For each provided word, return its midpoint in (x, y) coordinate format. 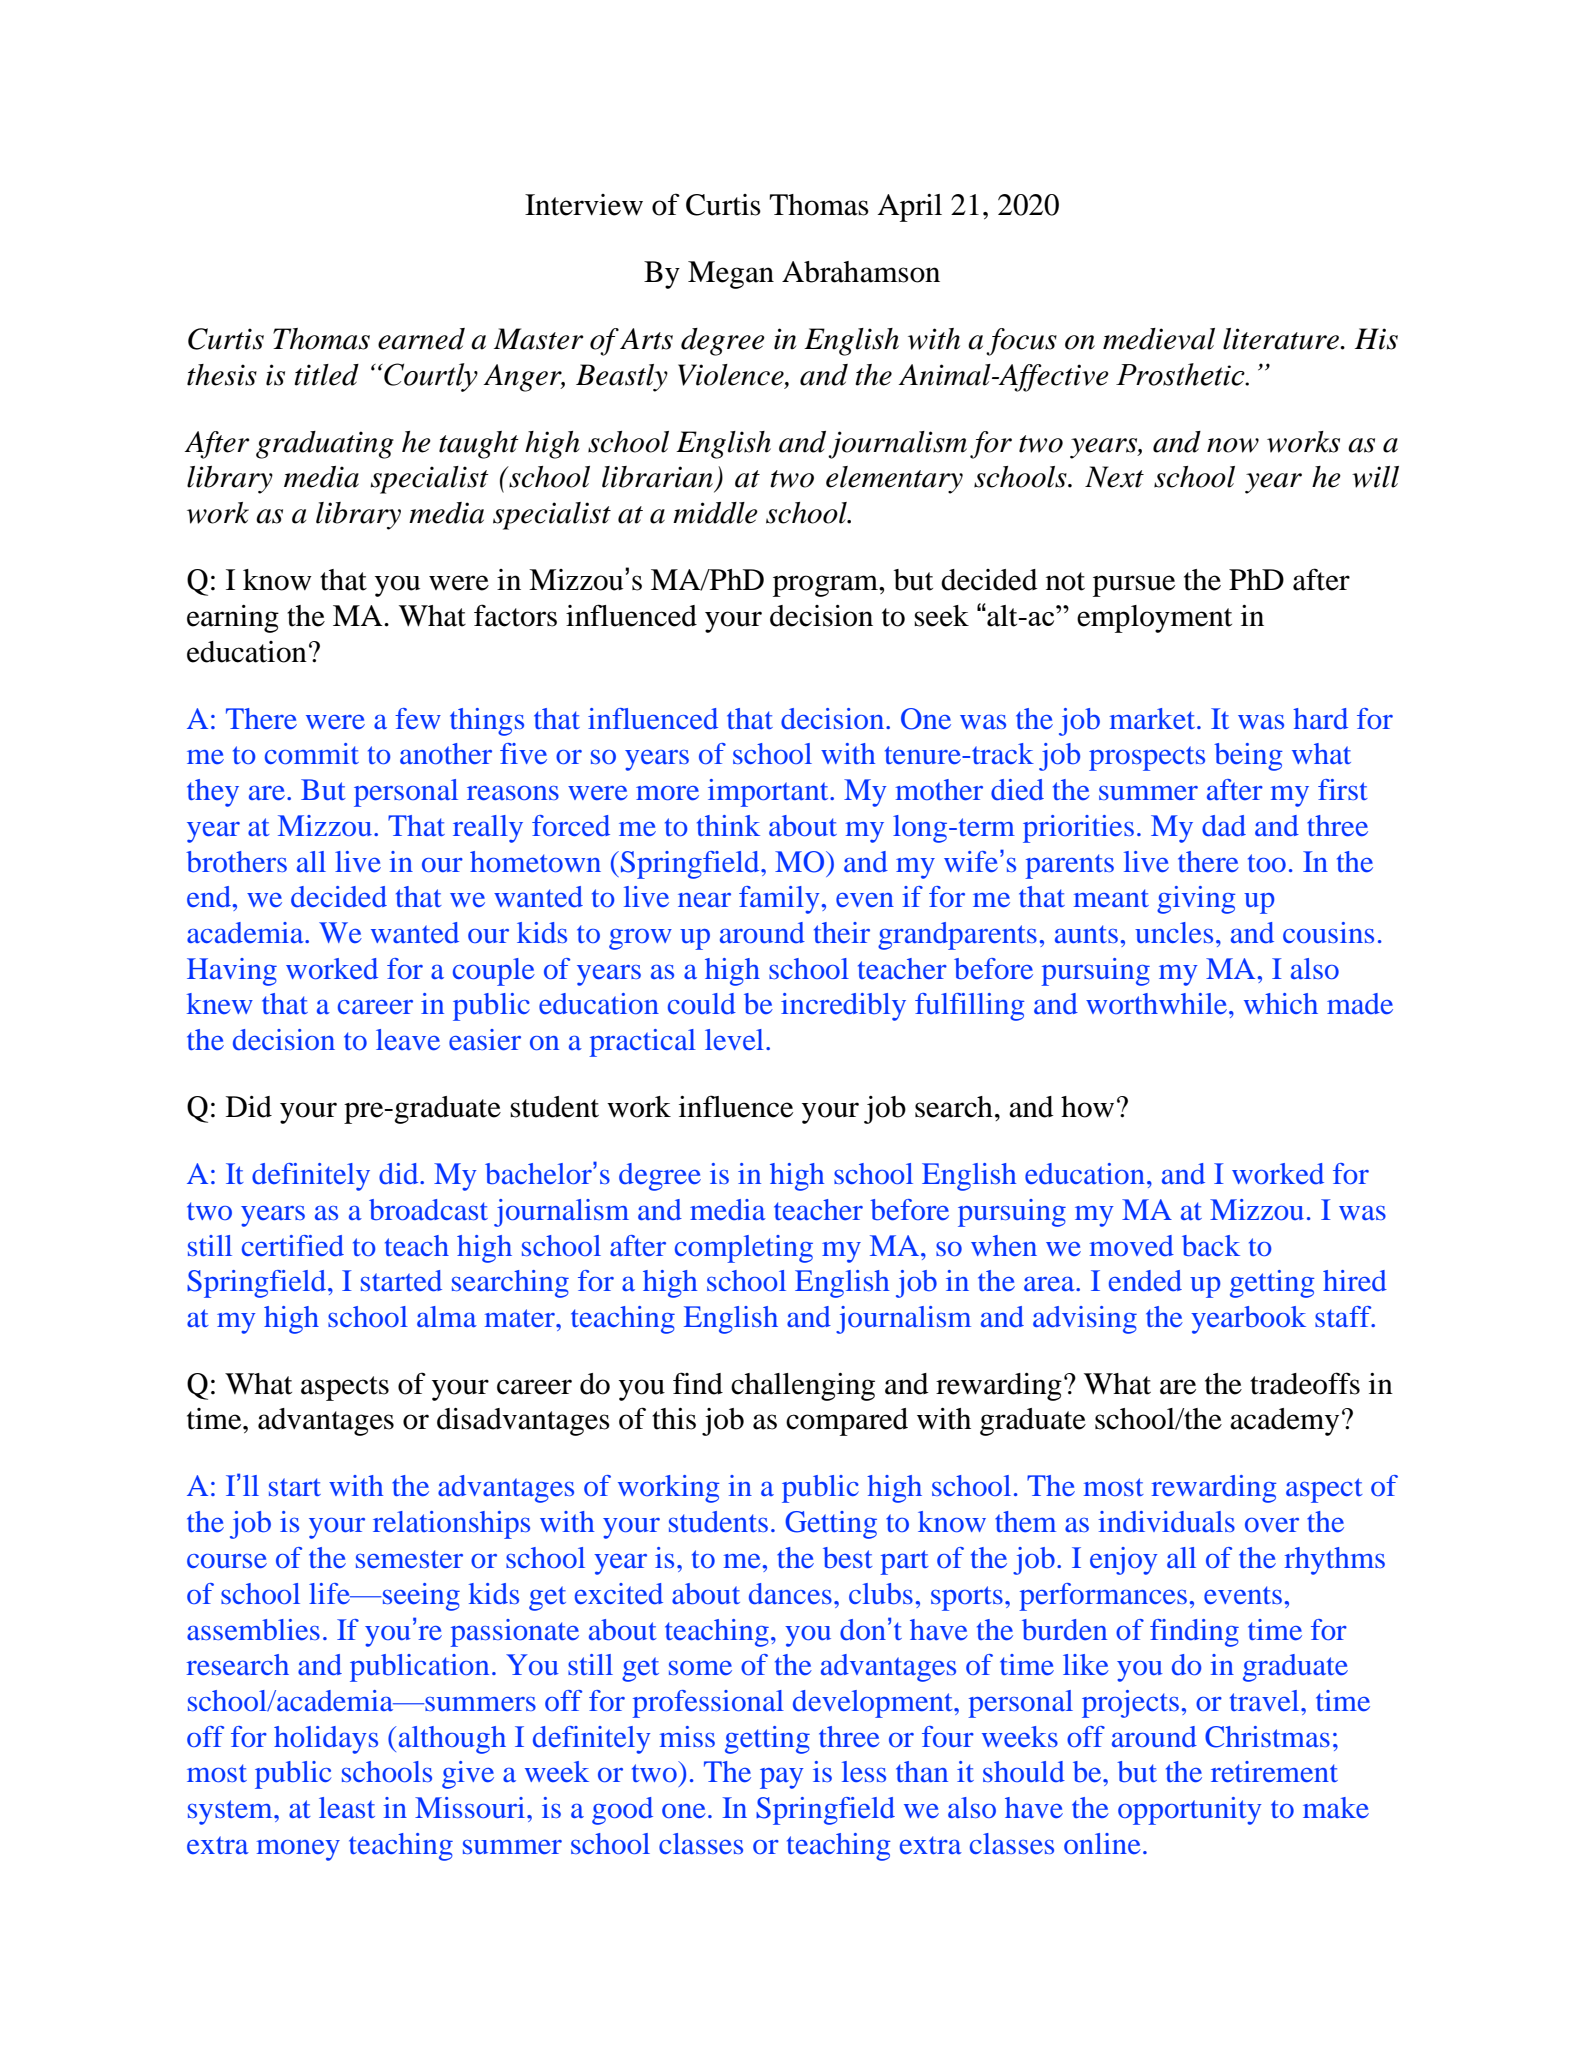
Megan (731, 275)
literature (1282, 339)
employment (1154, 619)
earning (233, 619)
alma (447, 1316)
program (826, 586)
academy (1284, 1422)
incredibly (843, 1007)
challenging (803, 1387)
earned (421, 339)
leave (408, 1039)
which (1281, 1003)
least (347, 1807)
